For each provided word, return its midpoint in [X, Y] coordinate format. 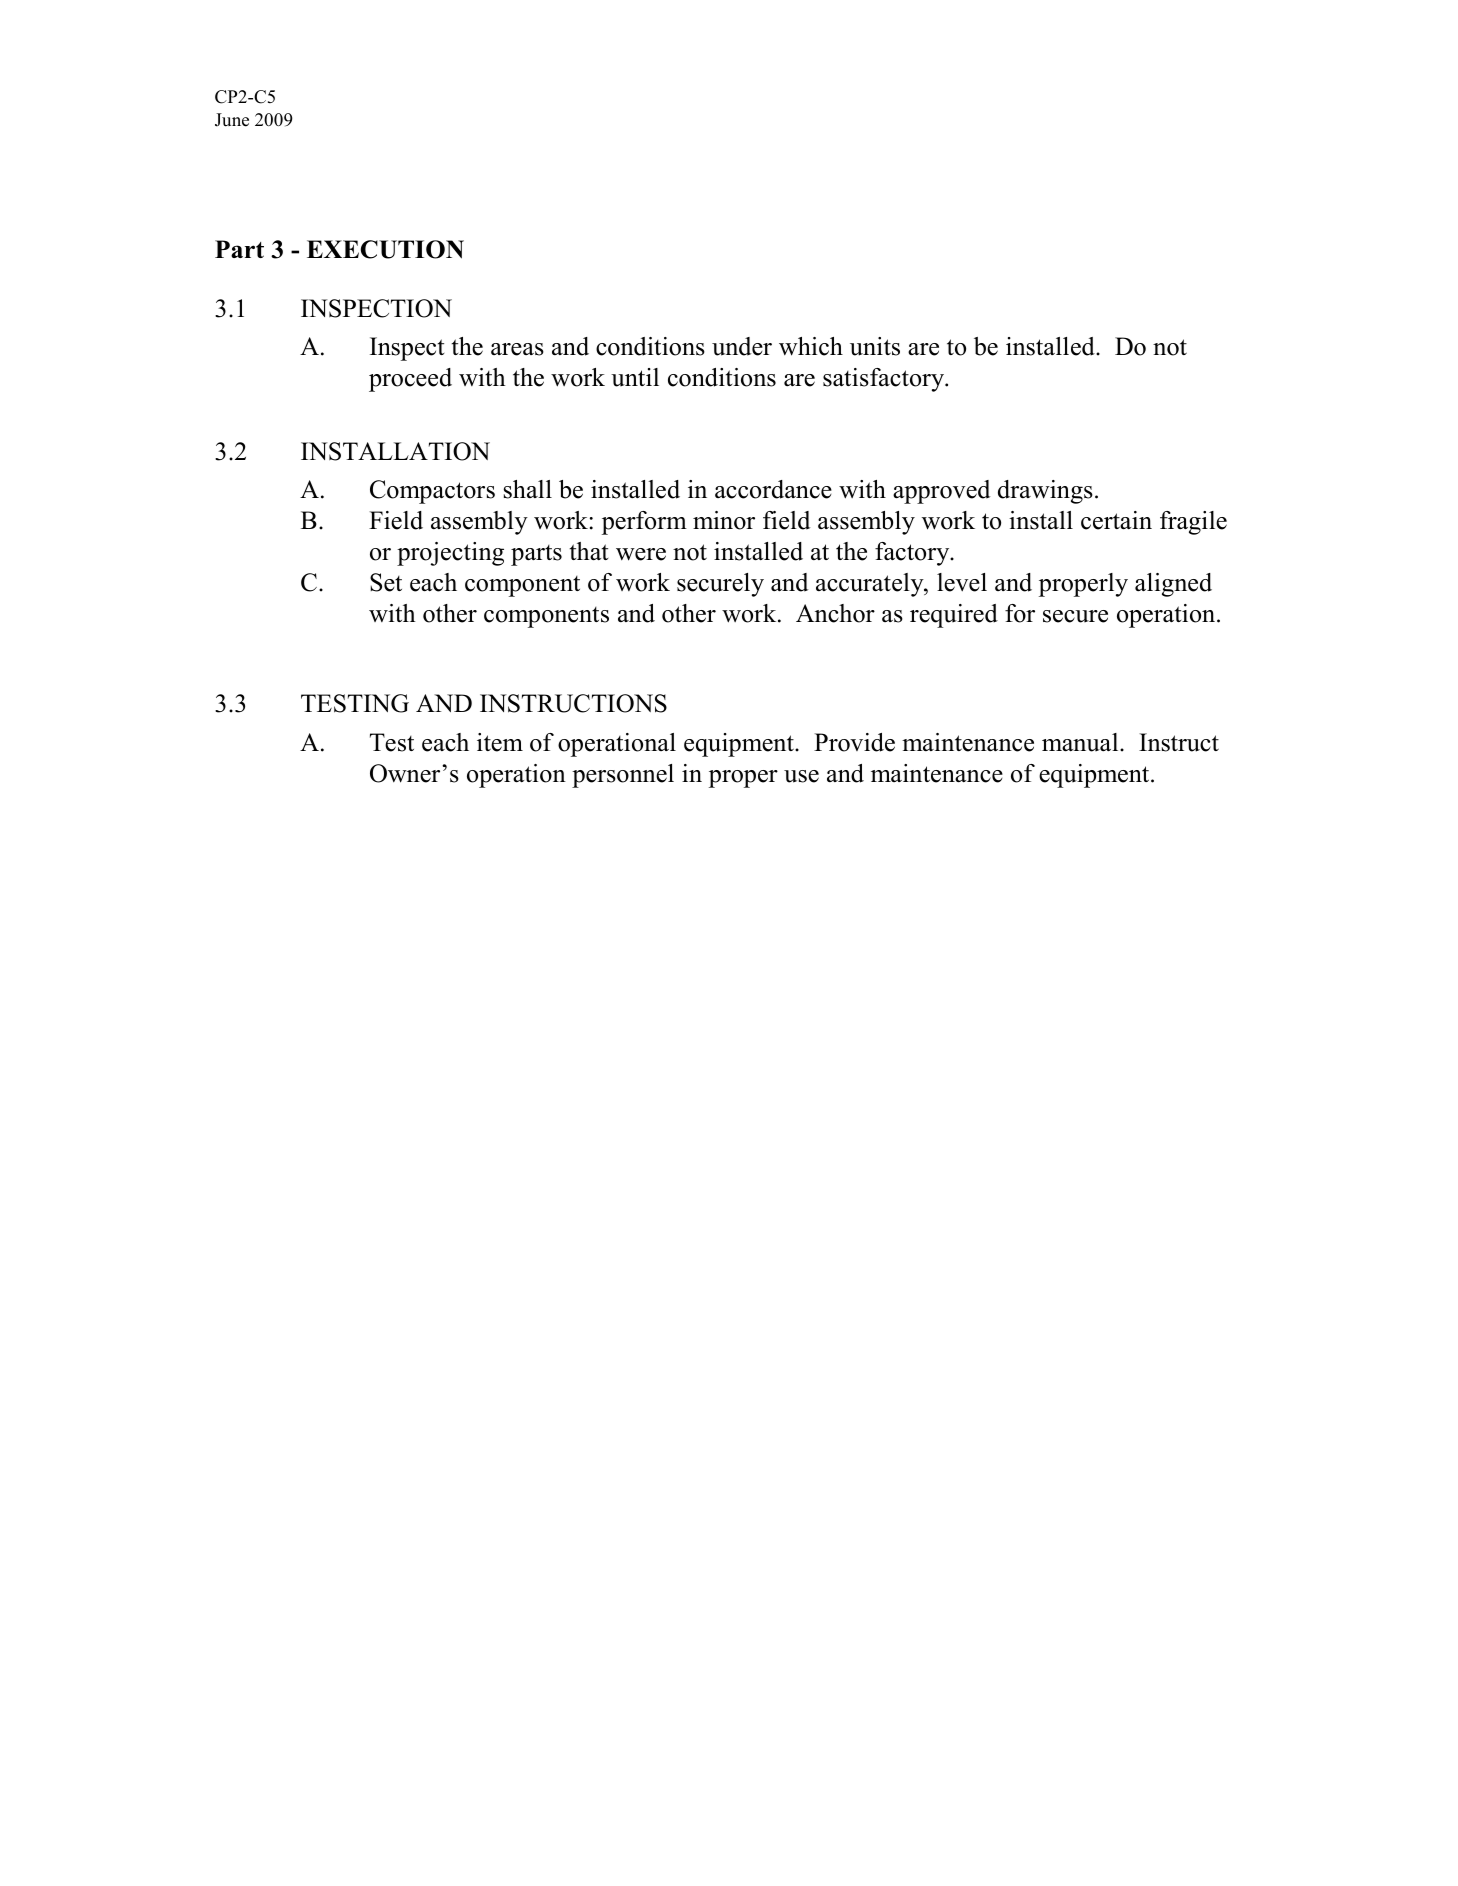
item [500, 742]
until [635, 377]
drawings [1045, 492]
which [811, 346]
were [641, 554]
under [742, 346]
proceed [410, 380]
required [954, 616]
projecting [450, 554]
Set [386, 582]
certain [1116, 520]
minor [724, 520]
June [232, 120]
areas [517, 349]
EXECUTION [385, 249]
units [875, 346]
